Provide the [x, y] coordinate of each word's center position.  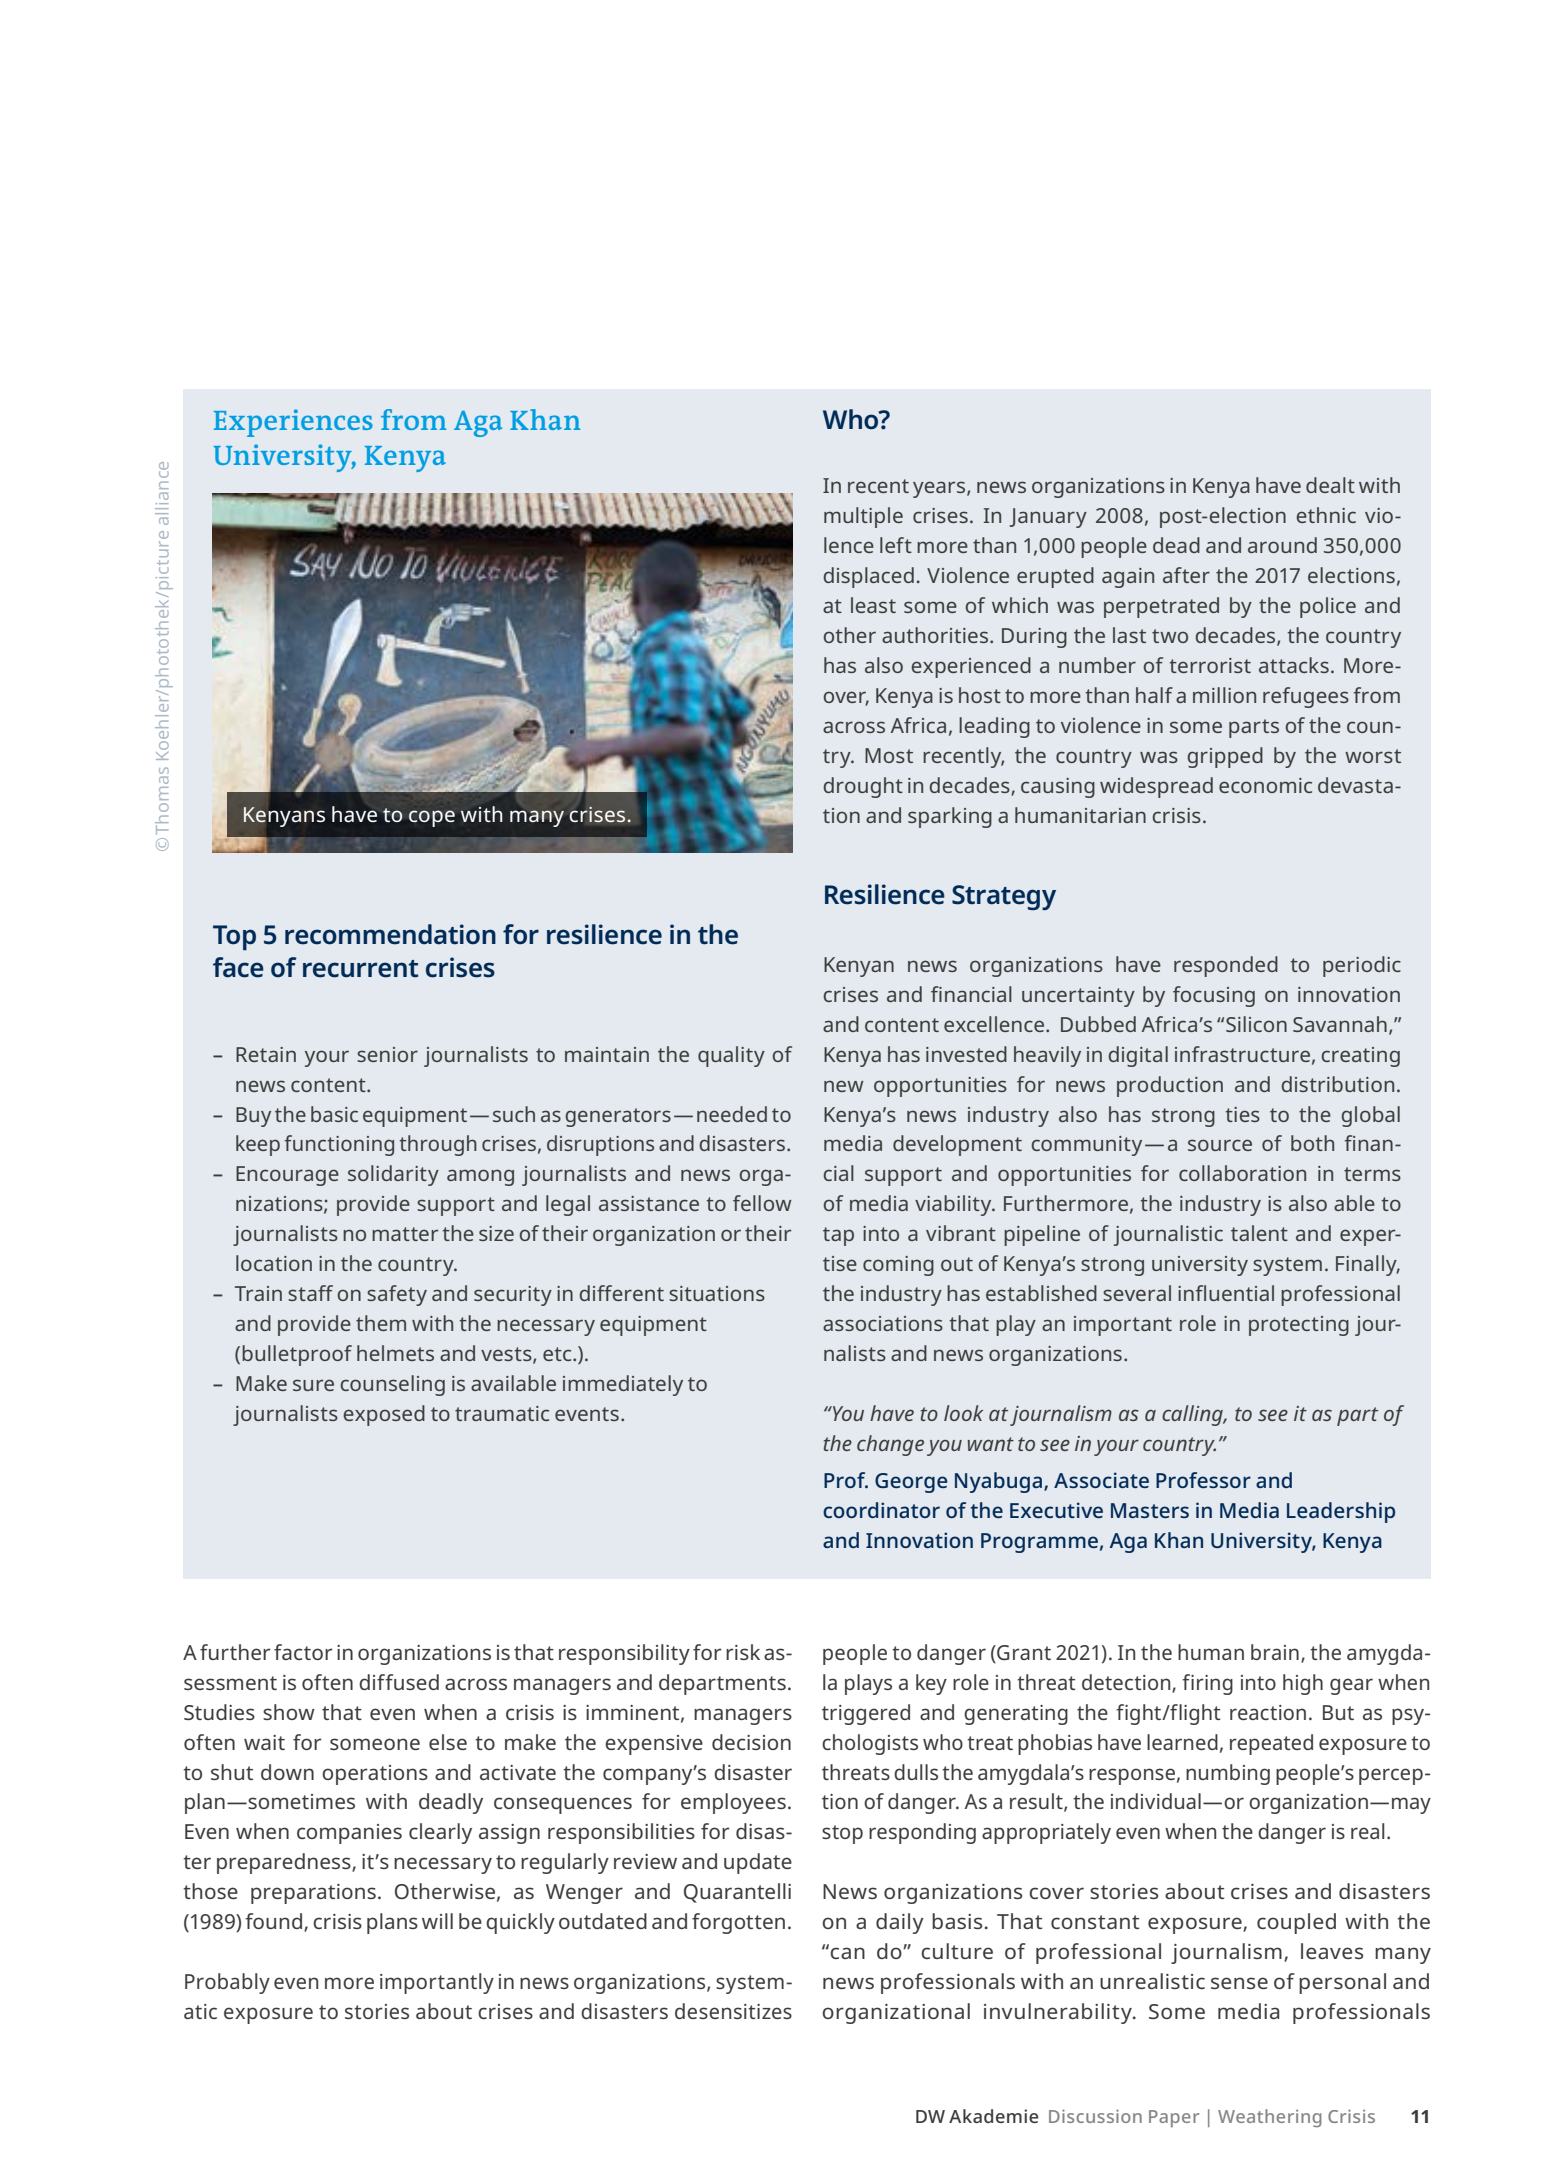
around [1282, 545]
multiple [863, 517]
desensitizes [733, 2011]
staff [310, 1293]
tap [838, 1236]
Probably [227, 1983]
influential [1226, 1293]
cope [432, 818]
